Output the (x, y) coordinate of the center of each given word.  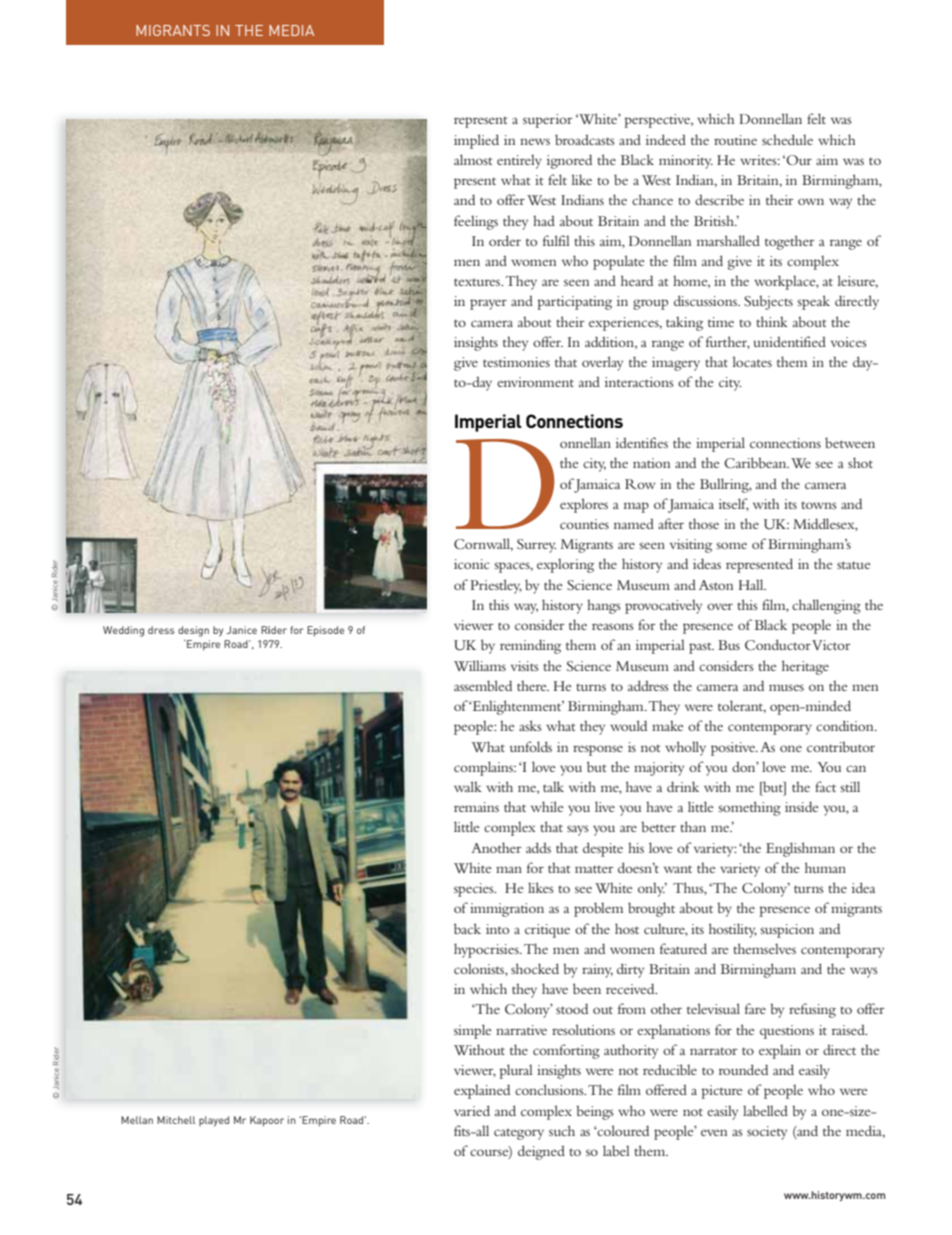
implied (476, 141)
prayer (488, 304)
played (214, 1121)
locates (752, 361)
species (475, 890)
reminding (530, 646)
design (193, 631)
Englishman (800, 849)
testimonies (516, 362)
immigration (507, 910)
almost (473, 159)
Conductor (778, 645)
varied (472, 1110)
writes (759, 160)
